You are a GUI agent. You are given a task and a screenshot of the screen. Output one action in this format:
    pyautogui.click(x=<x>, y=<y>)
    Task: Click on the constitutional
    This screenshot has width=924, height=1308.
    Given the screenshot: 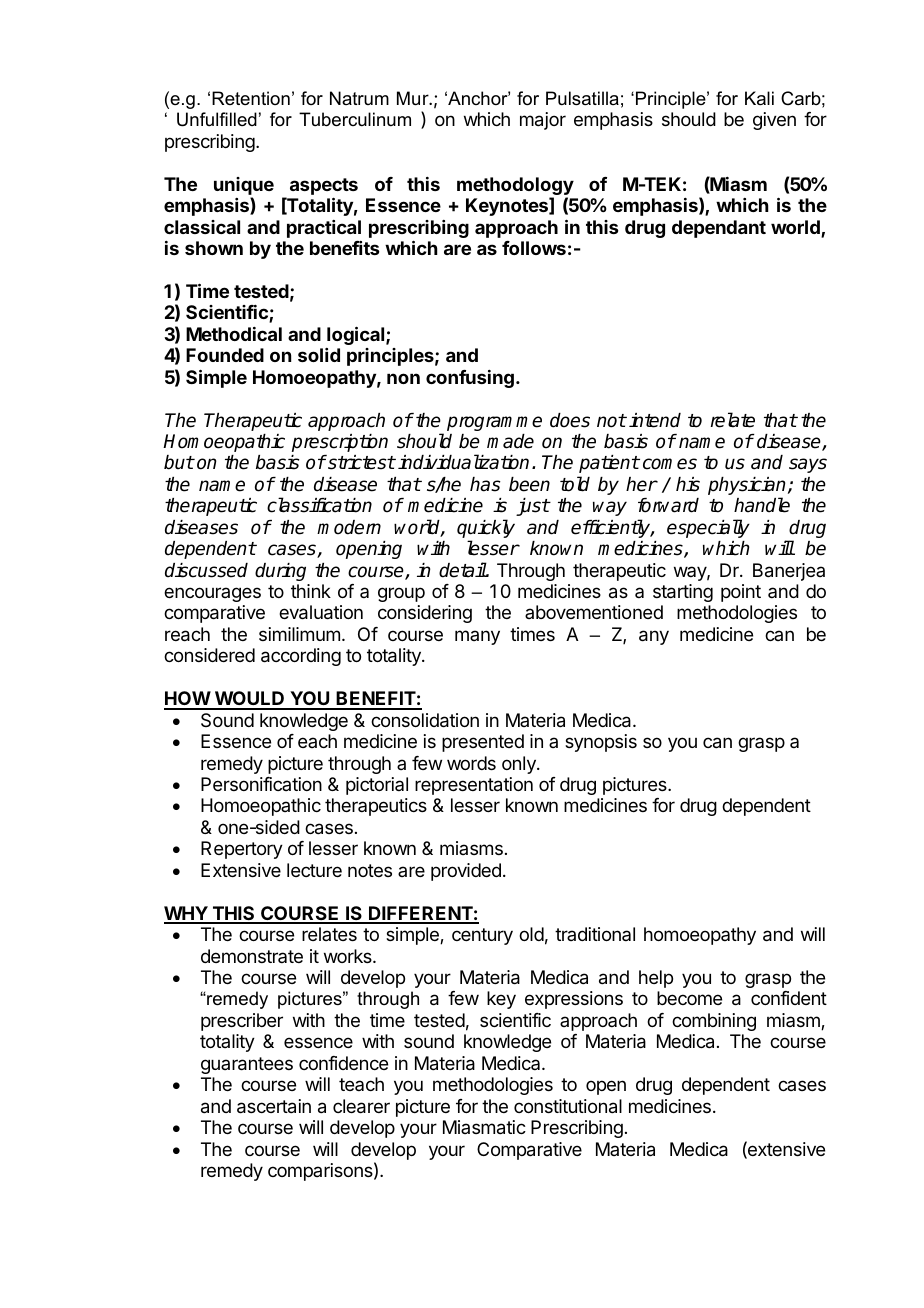 What is the action you would take?
    pyautogui.click(x=568, y=1106)
